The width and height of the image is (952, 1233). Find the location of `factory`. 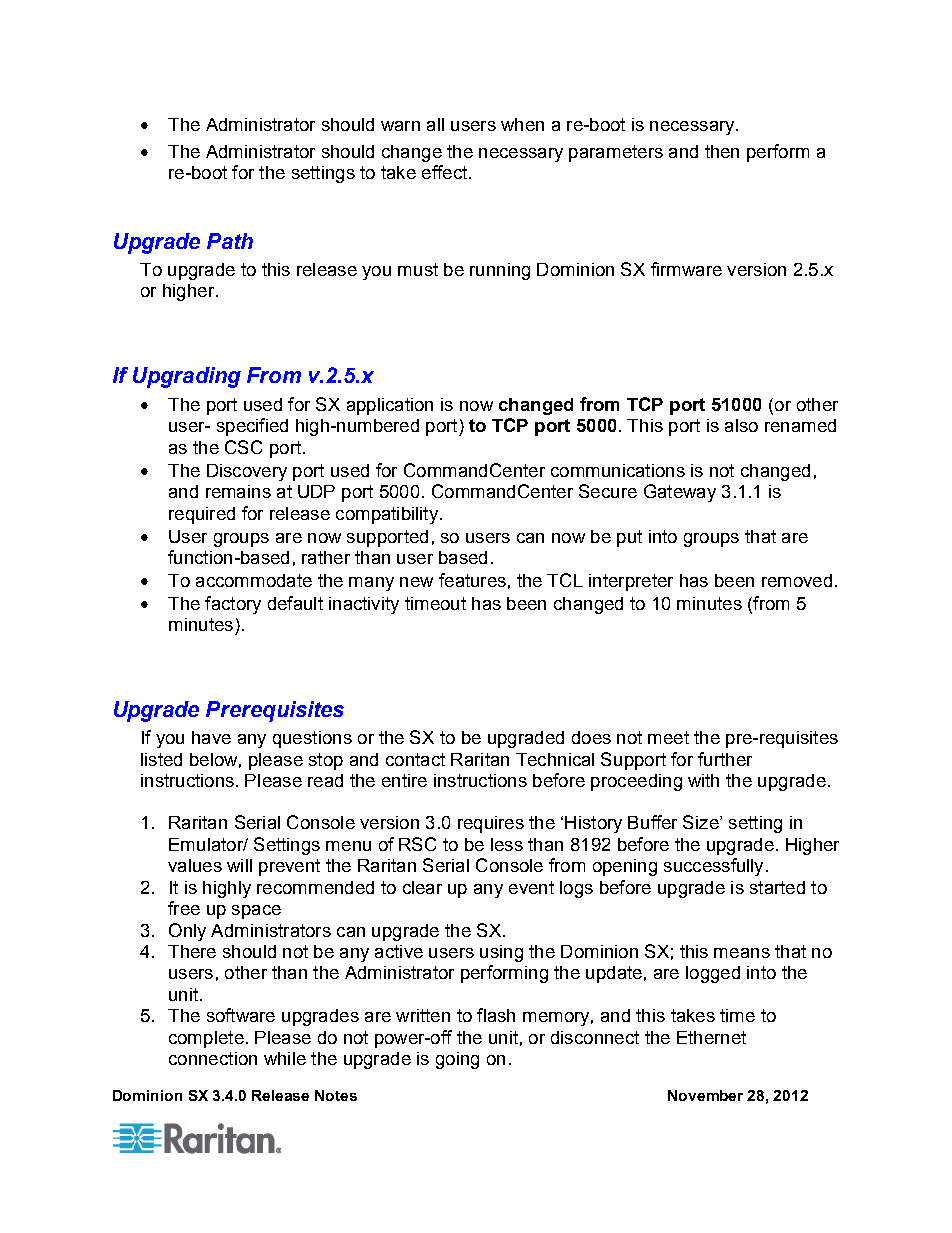

factory is located at coordinates (233, 605).
